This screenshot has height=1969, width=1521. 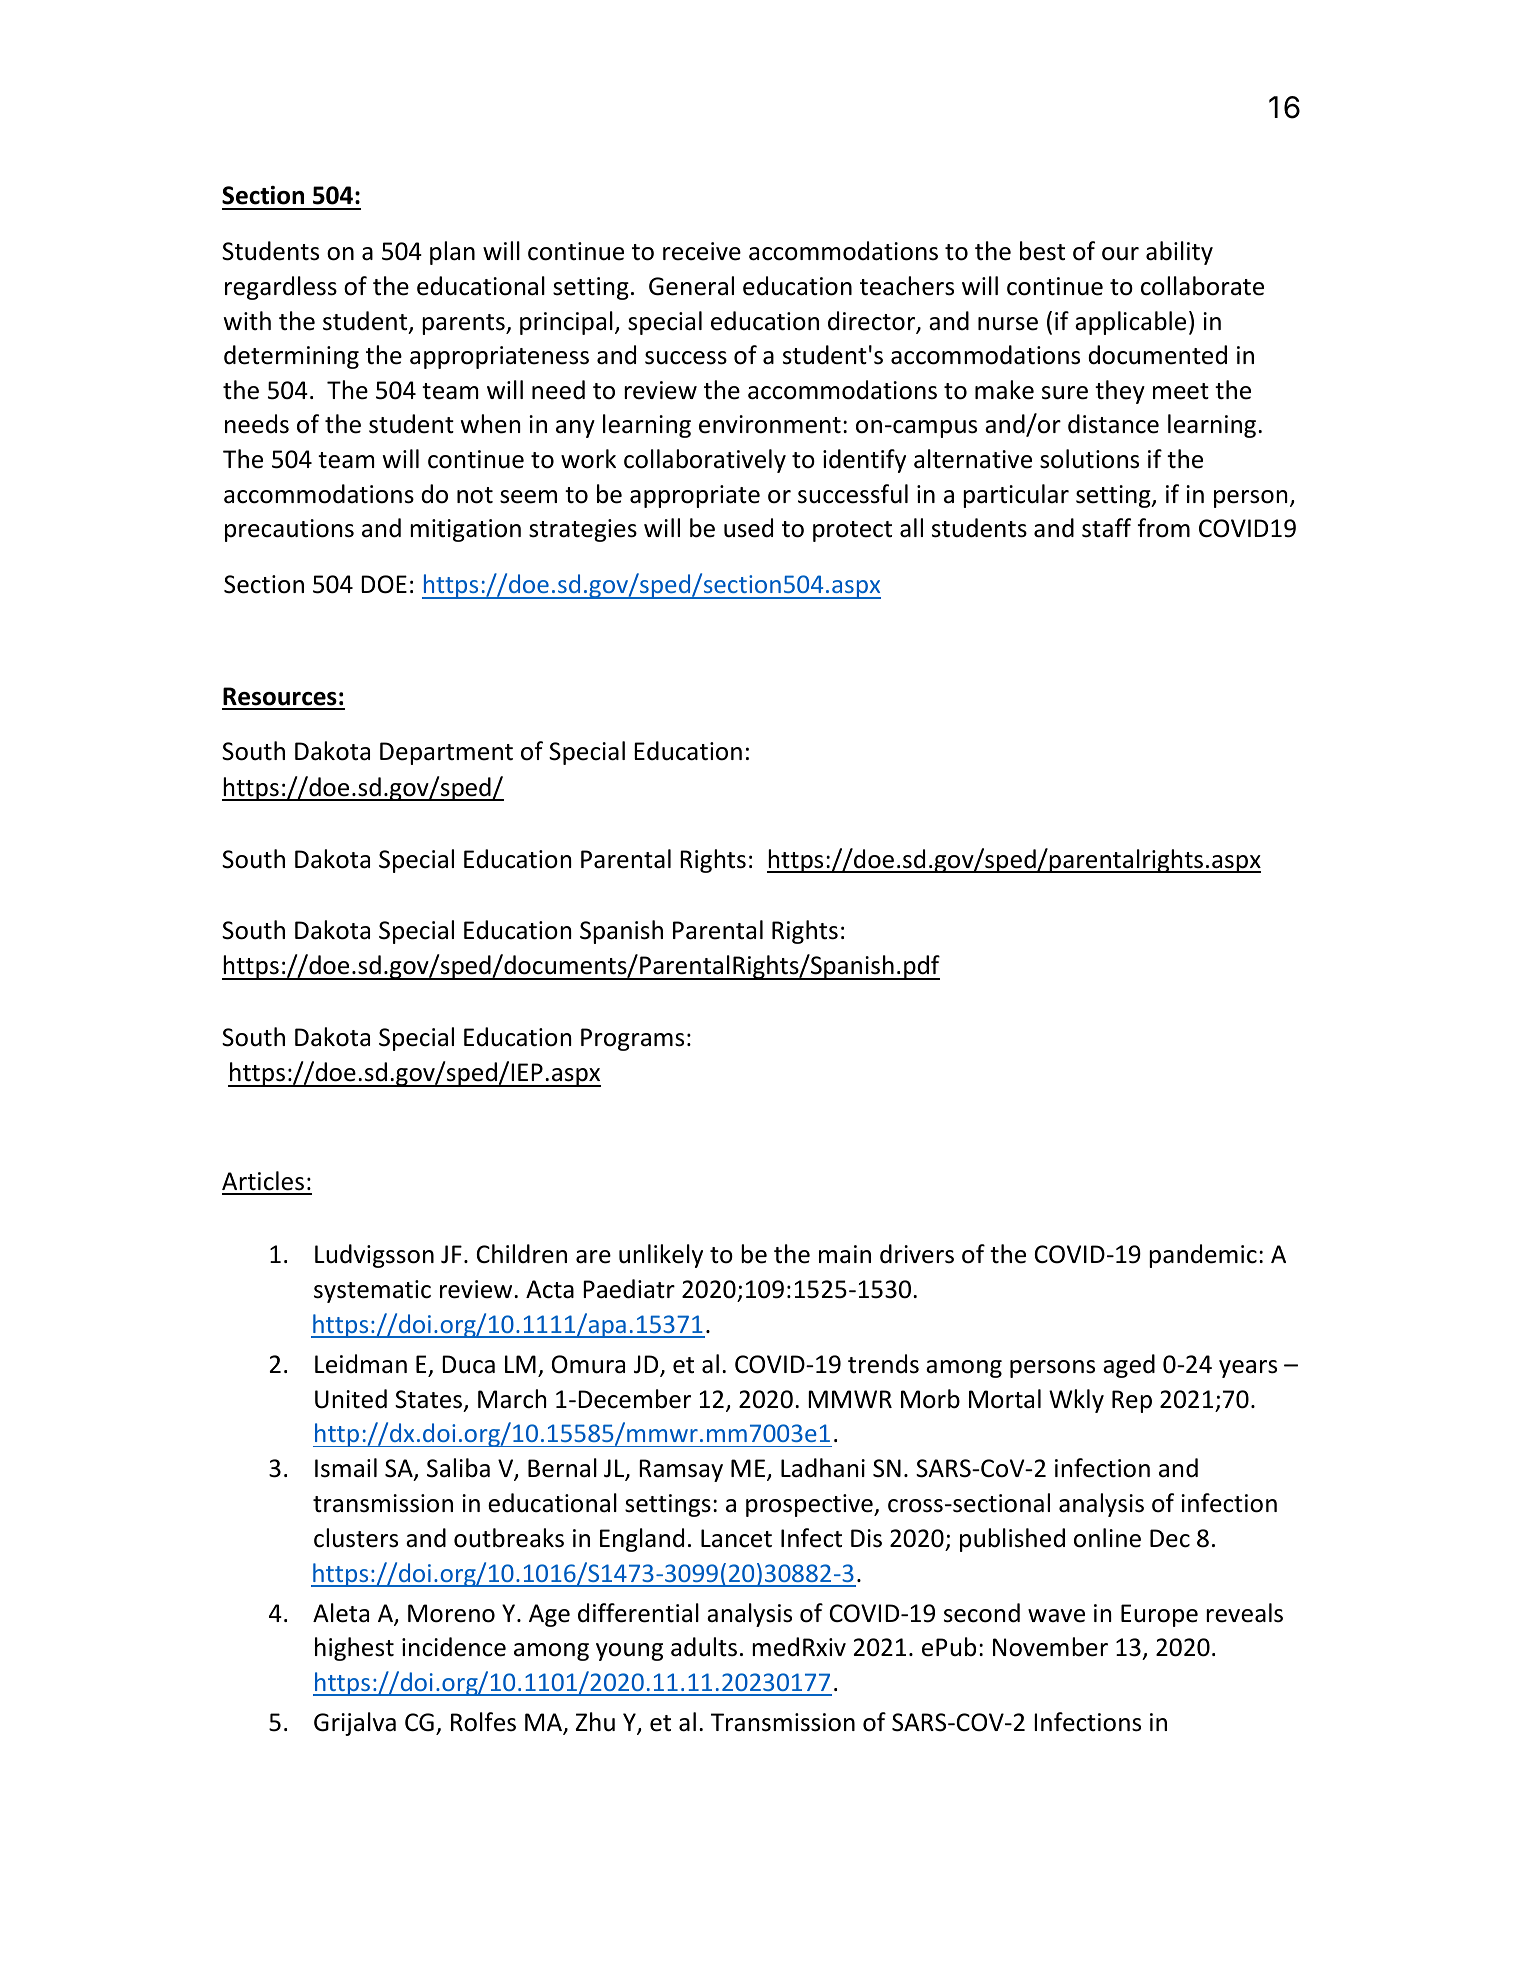 I want to click on highest, so click(x=354, y=1649).
